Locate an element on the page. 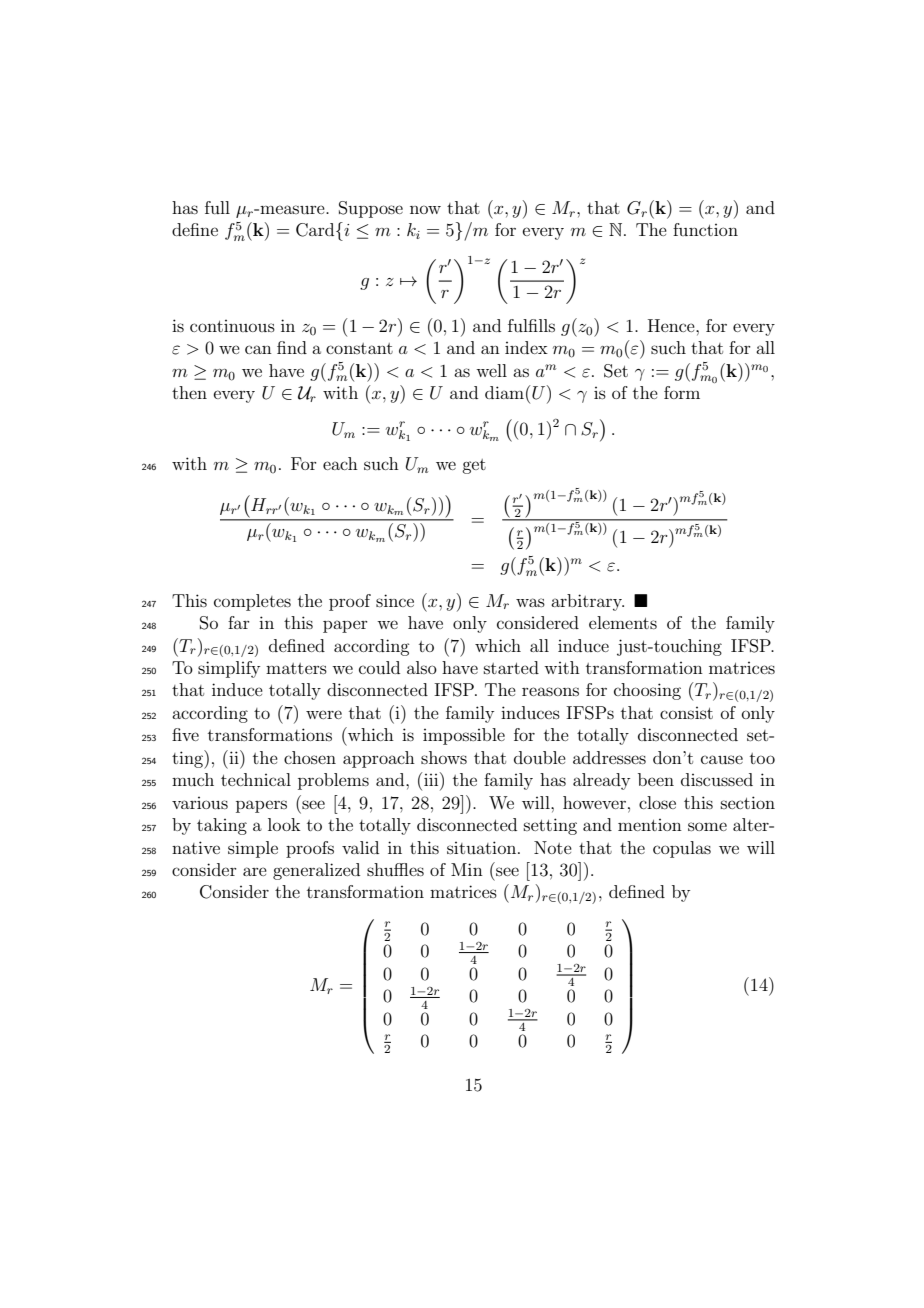 The height and width of the page is (1308, 924). full is located at coordinates (217, 207).
